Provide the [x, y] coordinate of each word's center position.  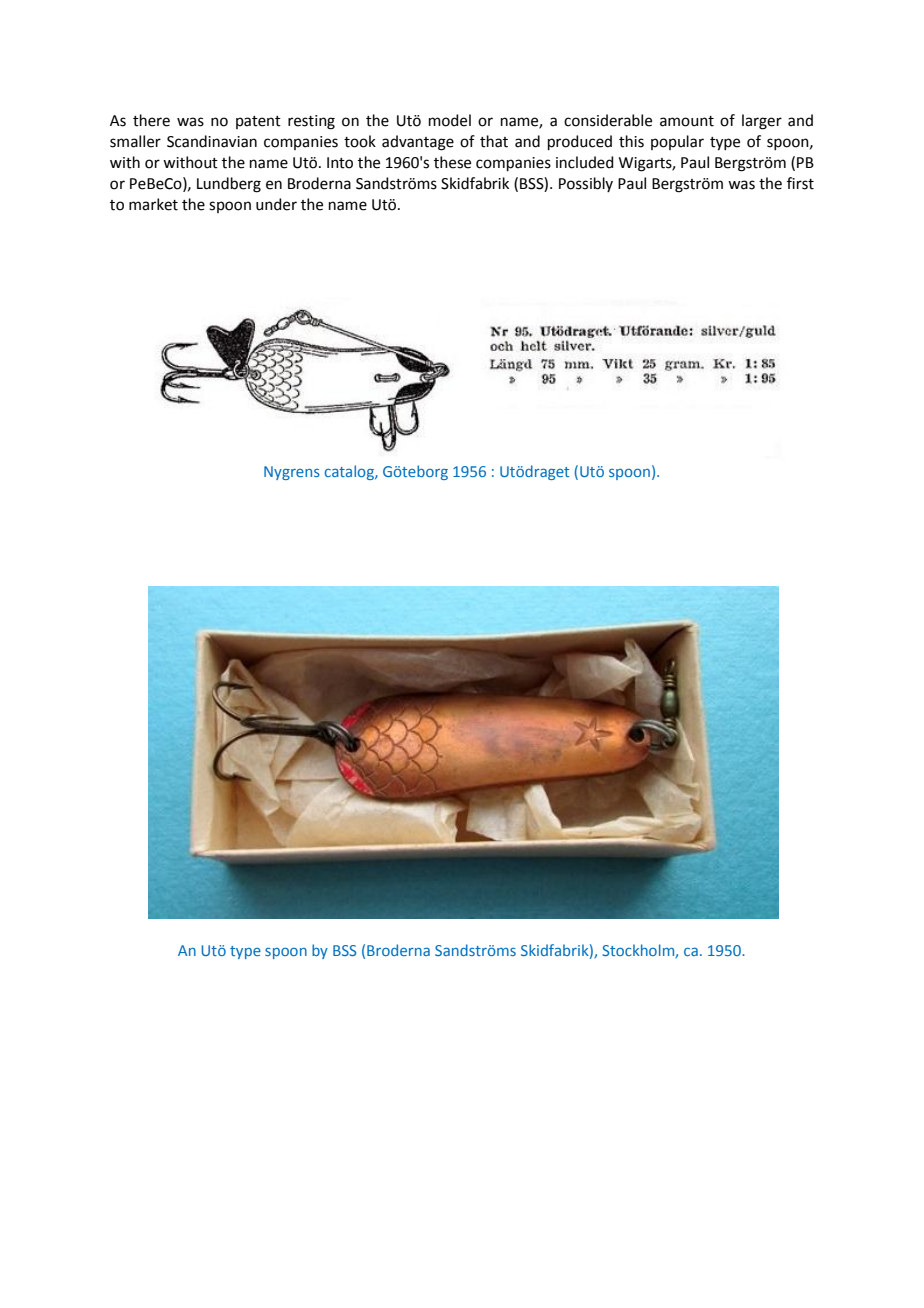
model [450, 120]
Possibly [586, 184]
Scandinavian [212, 141]
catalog [350, 472]
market [153, 204]
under [276, 204]
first [800, 183]
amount [687, 121]
